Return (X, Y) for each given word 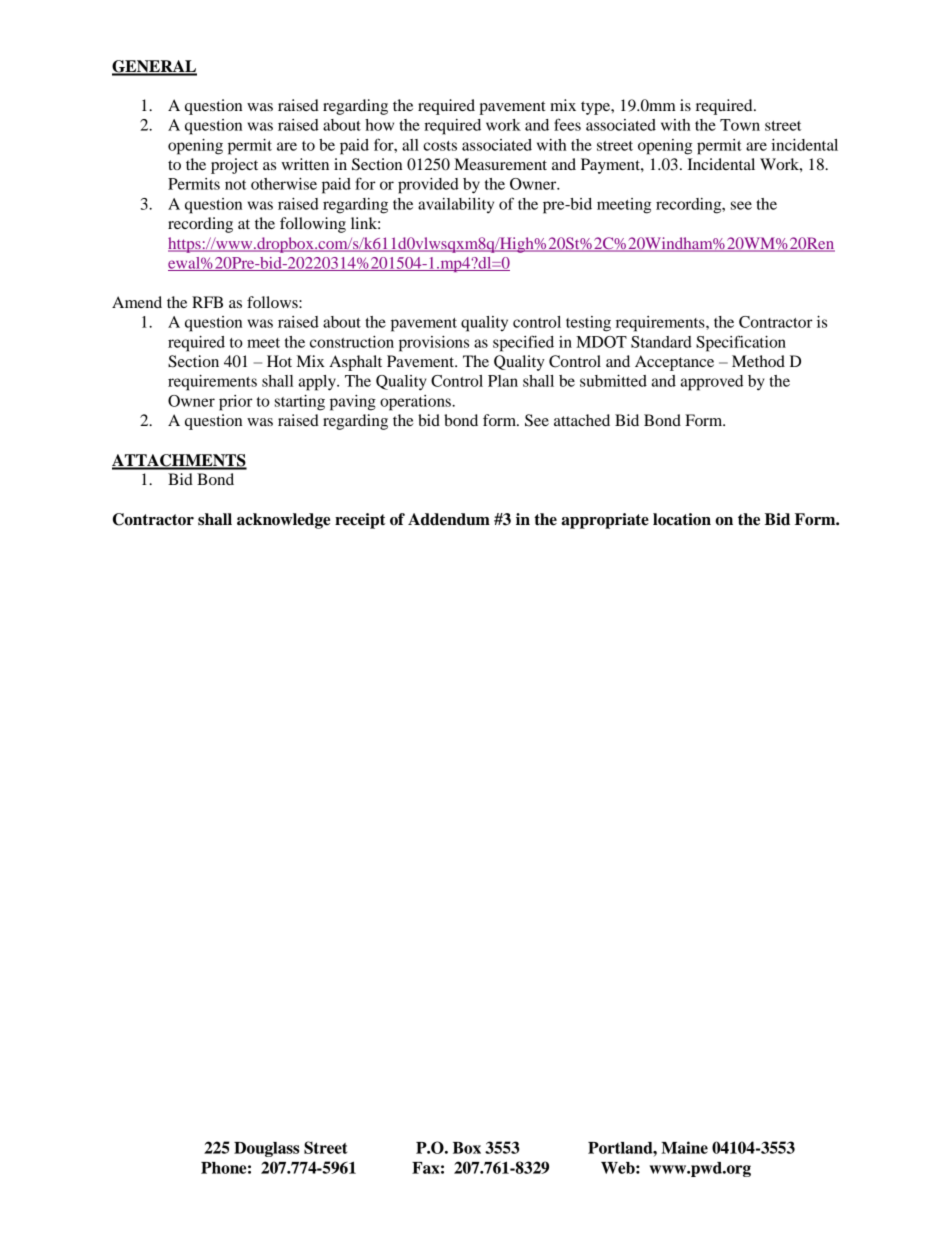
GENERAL (154, 67)
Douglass (266, 1149)
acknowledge (283, 521)
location (682, 519)
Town (740, 125)
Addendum (449, 519)
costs (440, 146)
